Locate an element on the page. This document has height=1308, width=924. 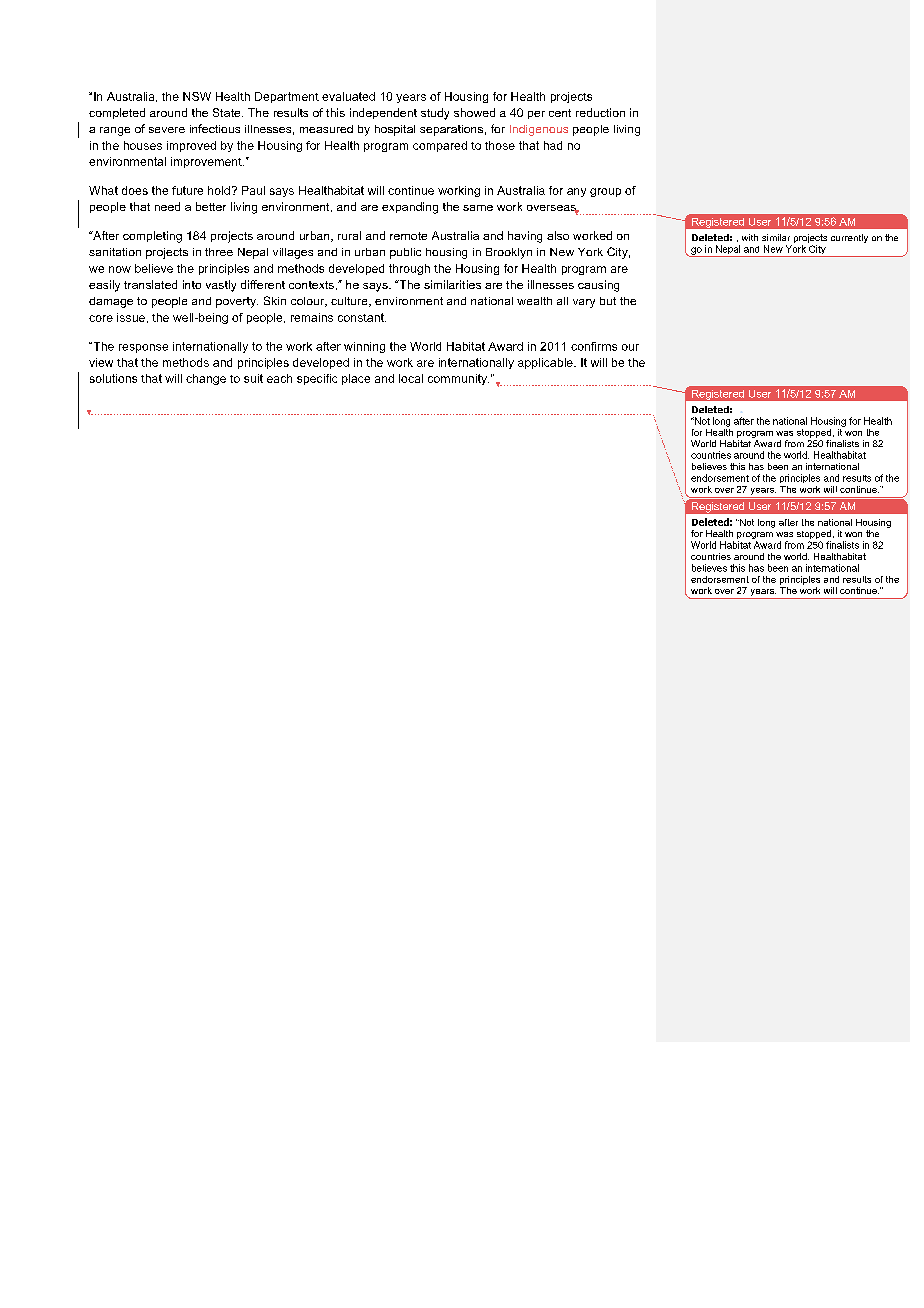
reduction is located at coordinates (600, 112).
